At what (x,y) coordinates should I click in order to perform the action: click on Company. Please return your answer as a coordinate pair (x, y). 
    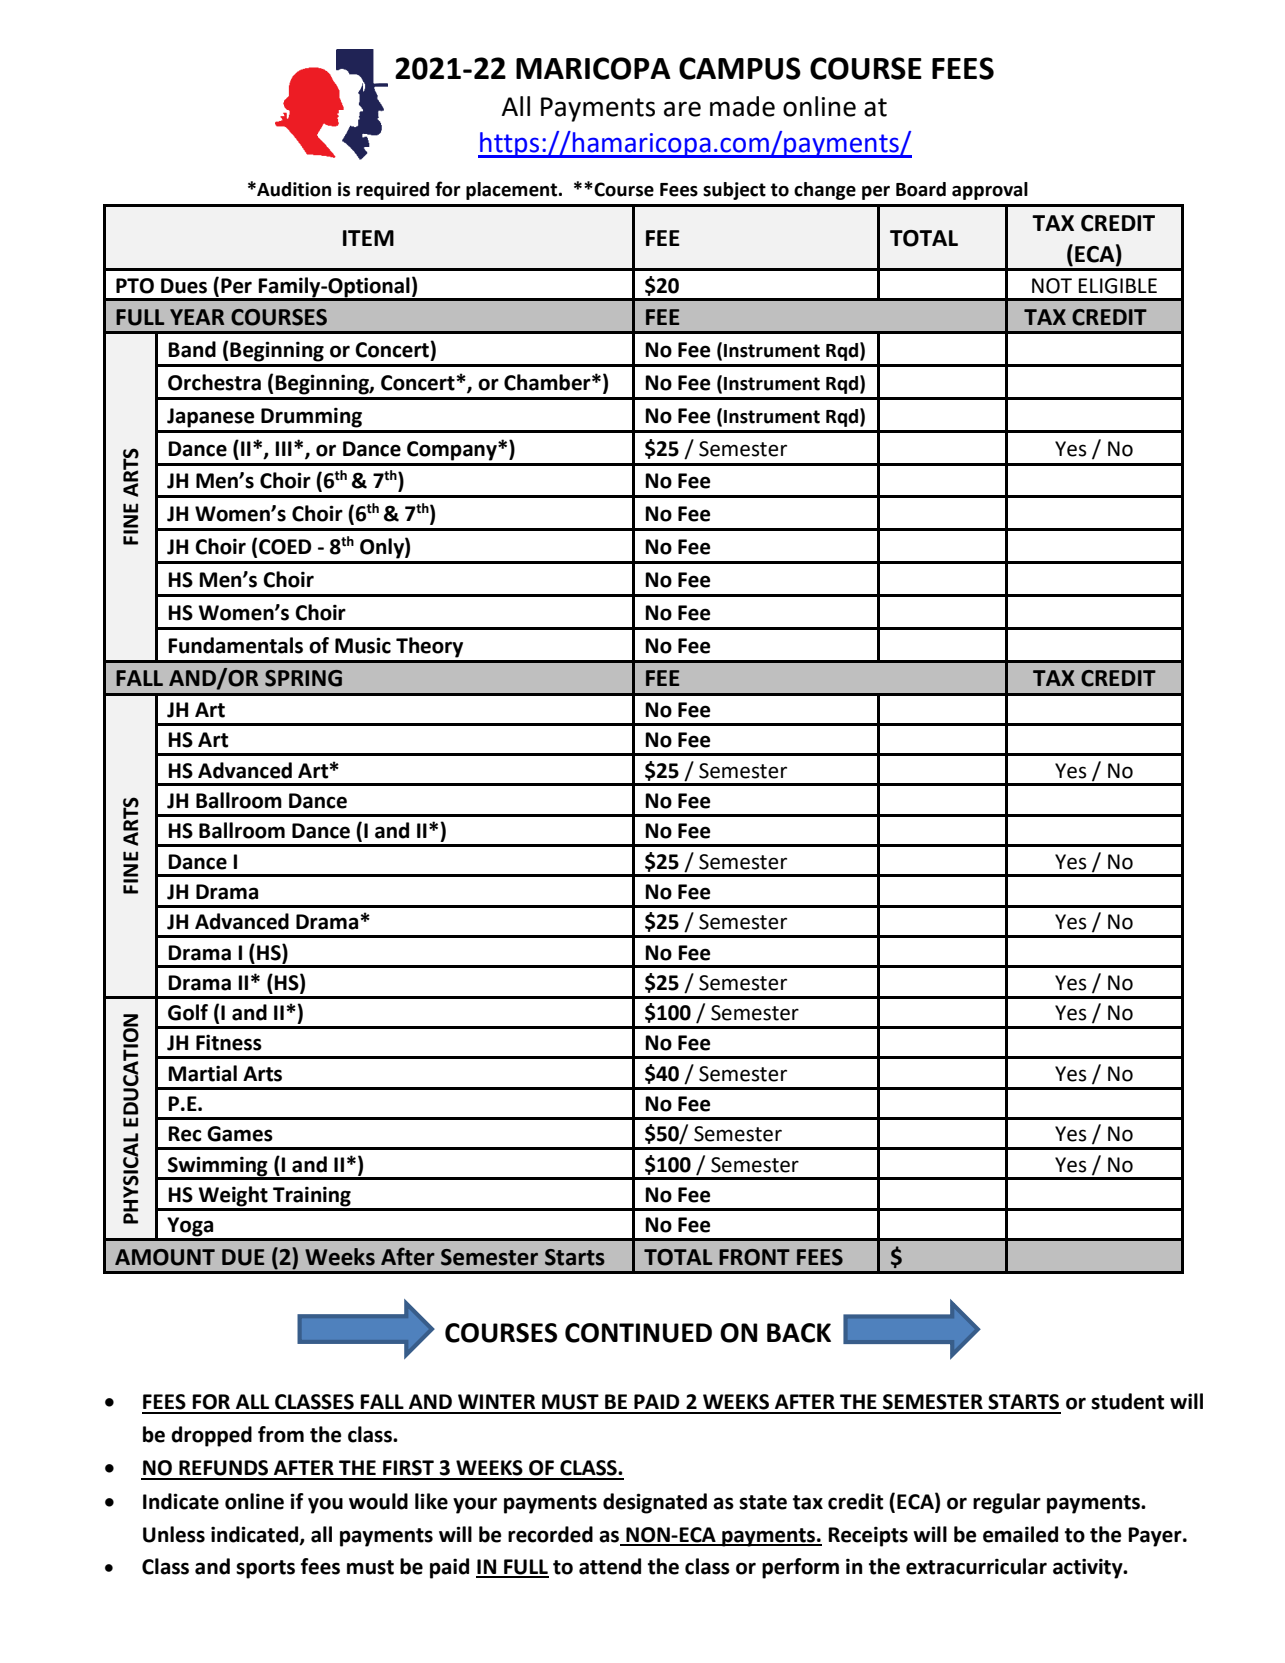
    Looking at the image, I should click on (453, 451).
